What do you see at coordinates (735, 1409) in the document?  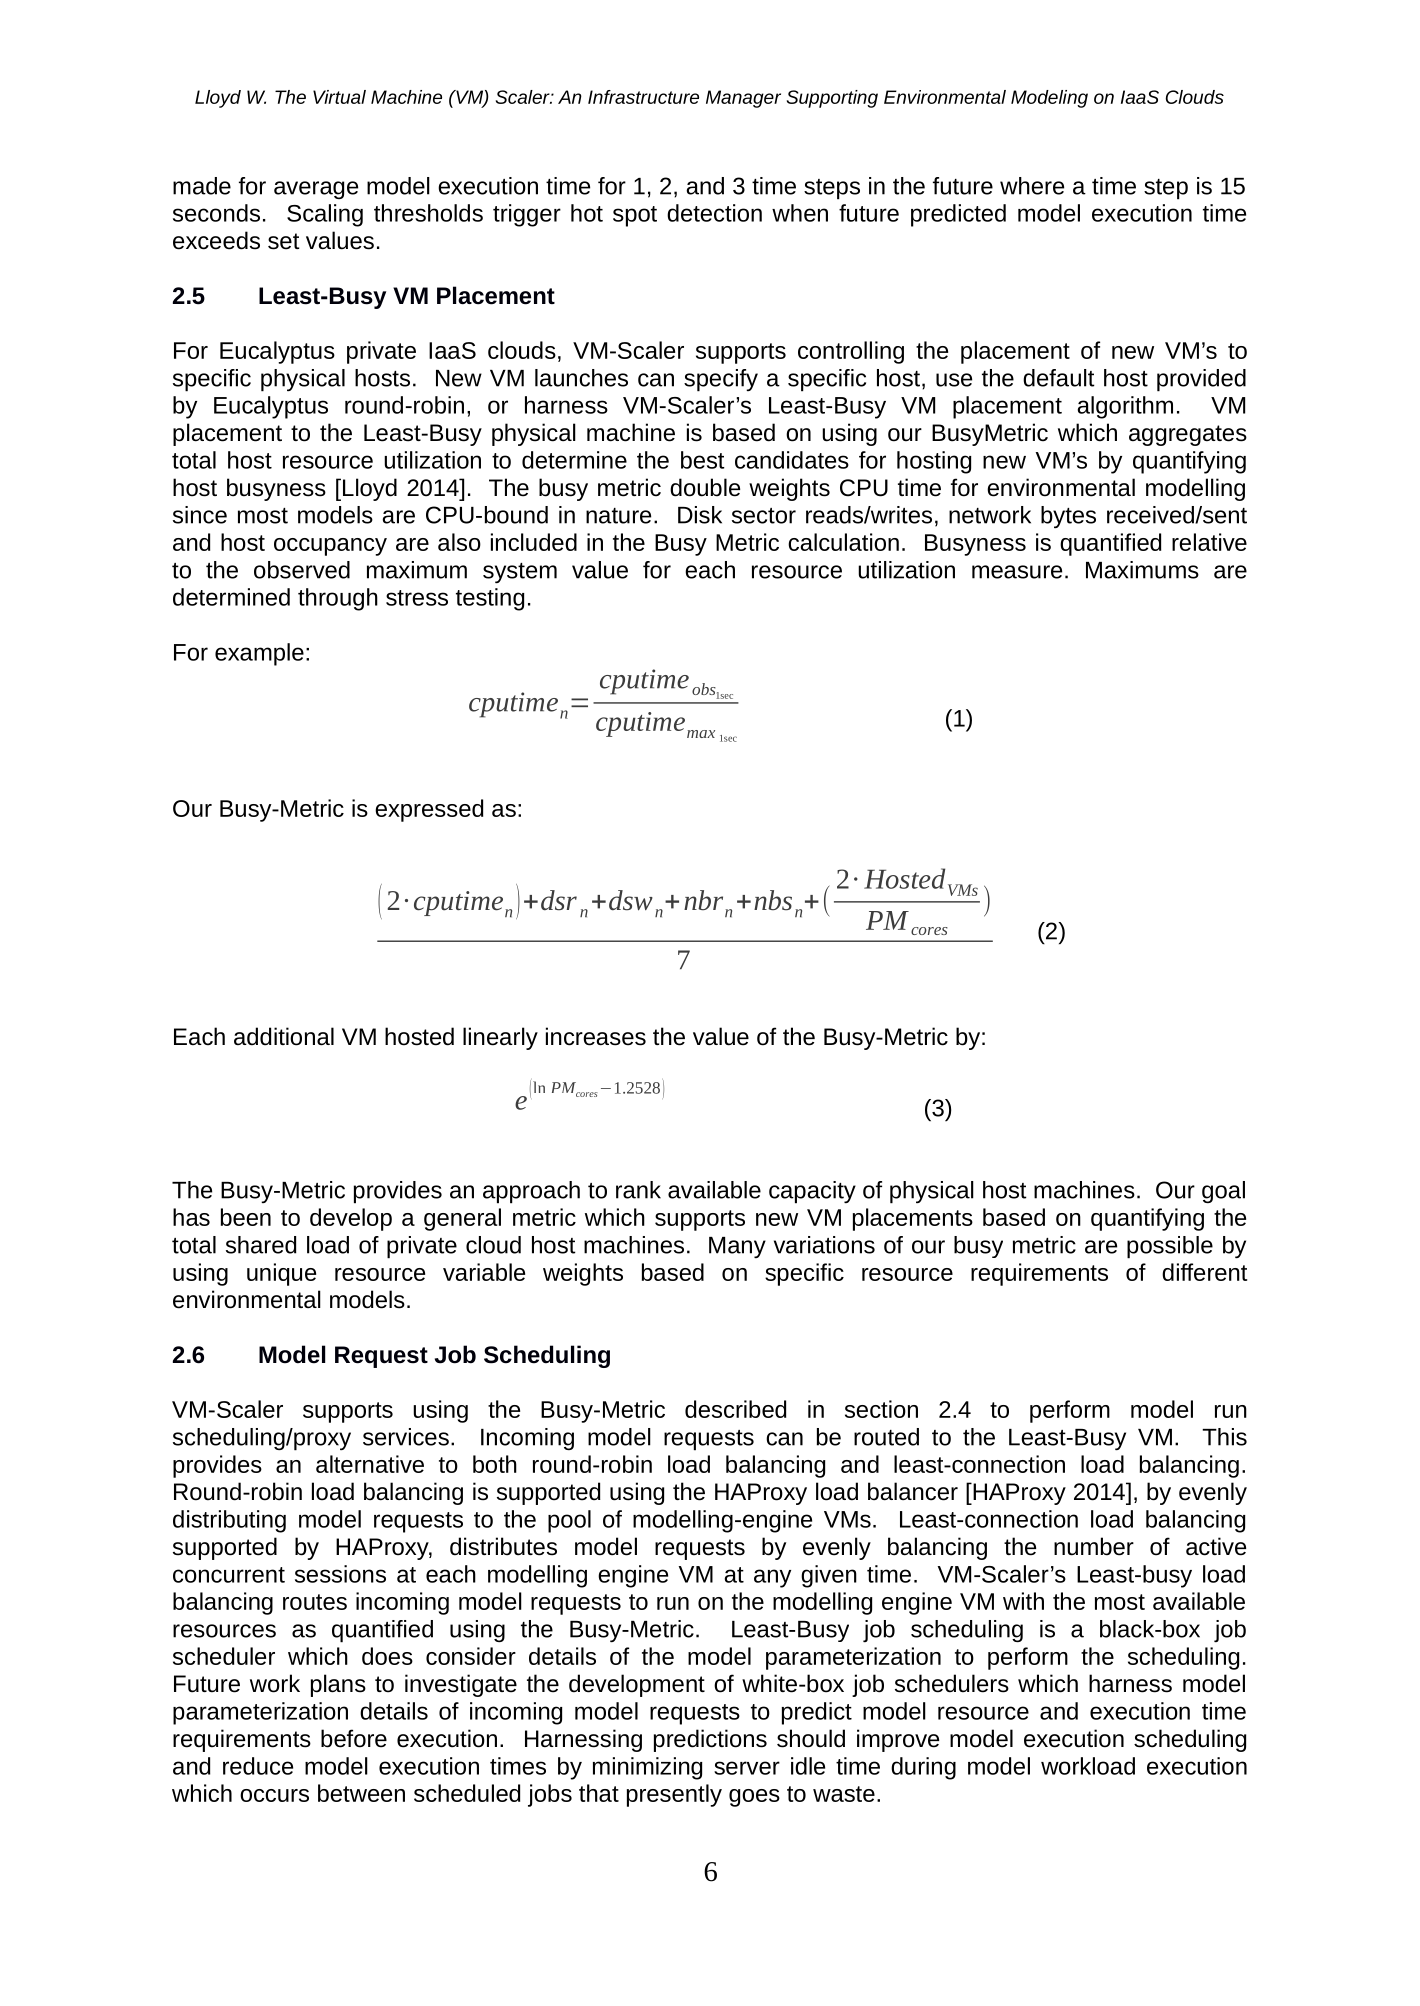 I see `described` at bounding box center [735, 1409].
